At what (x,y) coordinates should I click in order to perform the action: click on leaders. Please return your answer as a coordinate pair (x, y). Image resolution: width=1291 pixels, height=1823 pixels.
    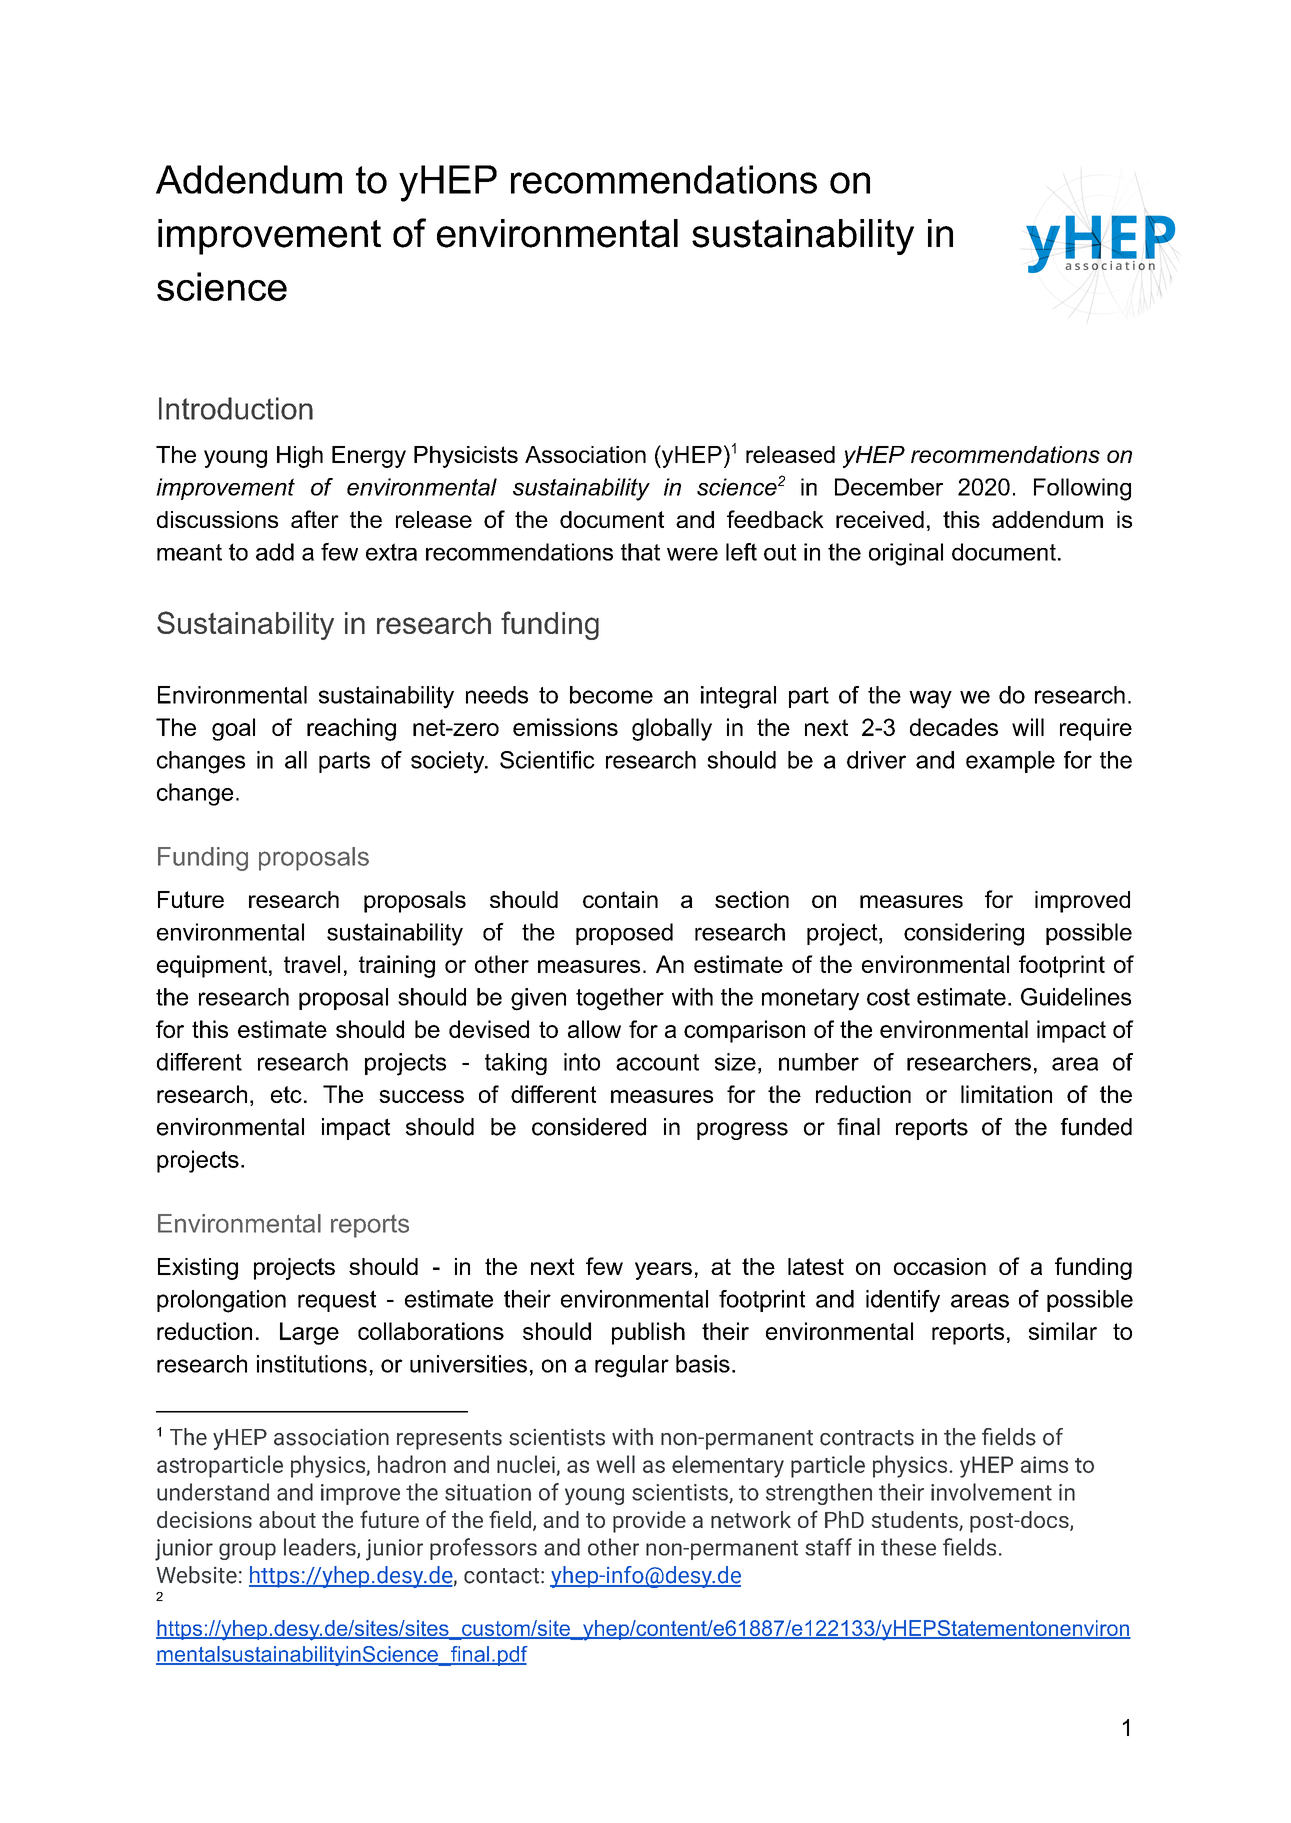
    Looking at the image, I should click on (321, 1548).
